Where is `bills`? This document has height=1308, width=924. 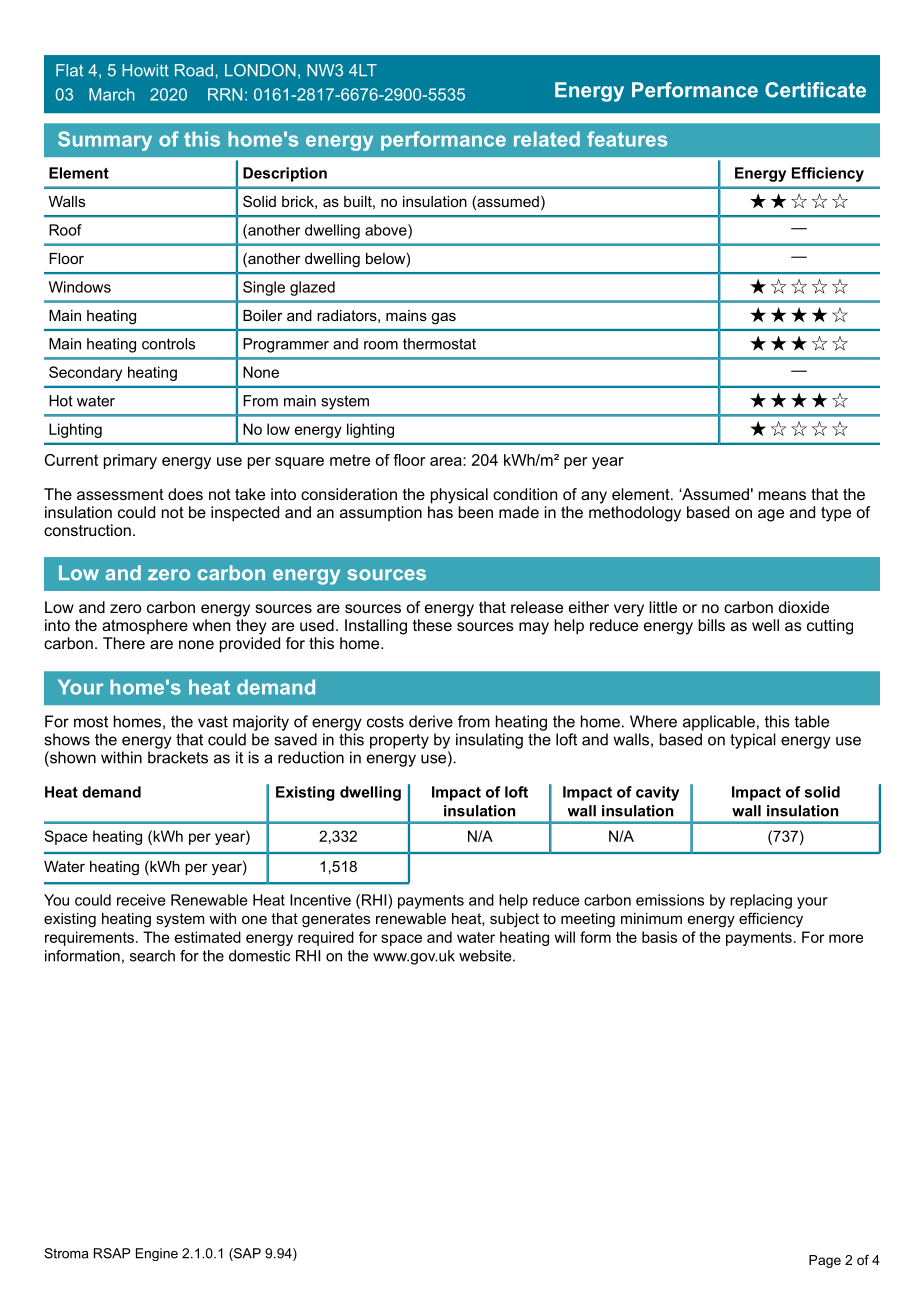 bills is located at coordinates (712, 625).
